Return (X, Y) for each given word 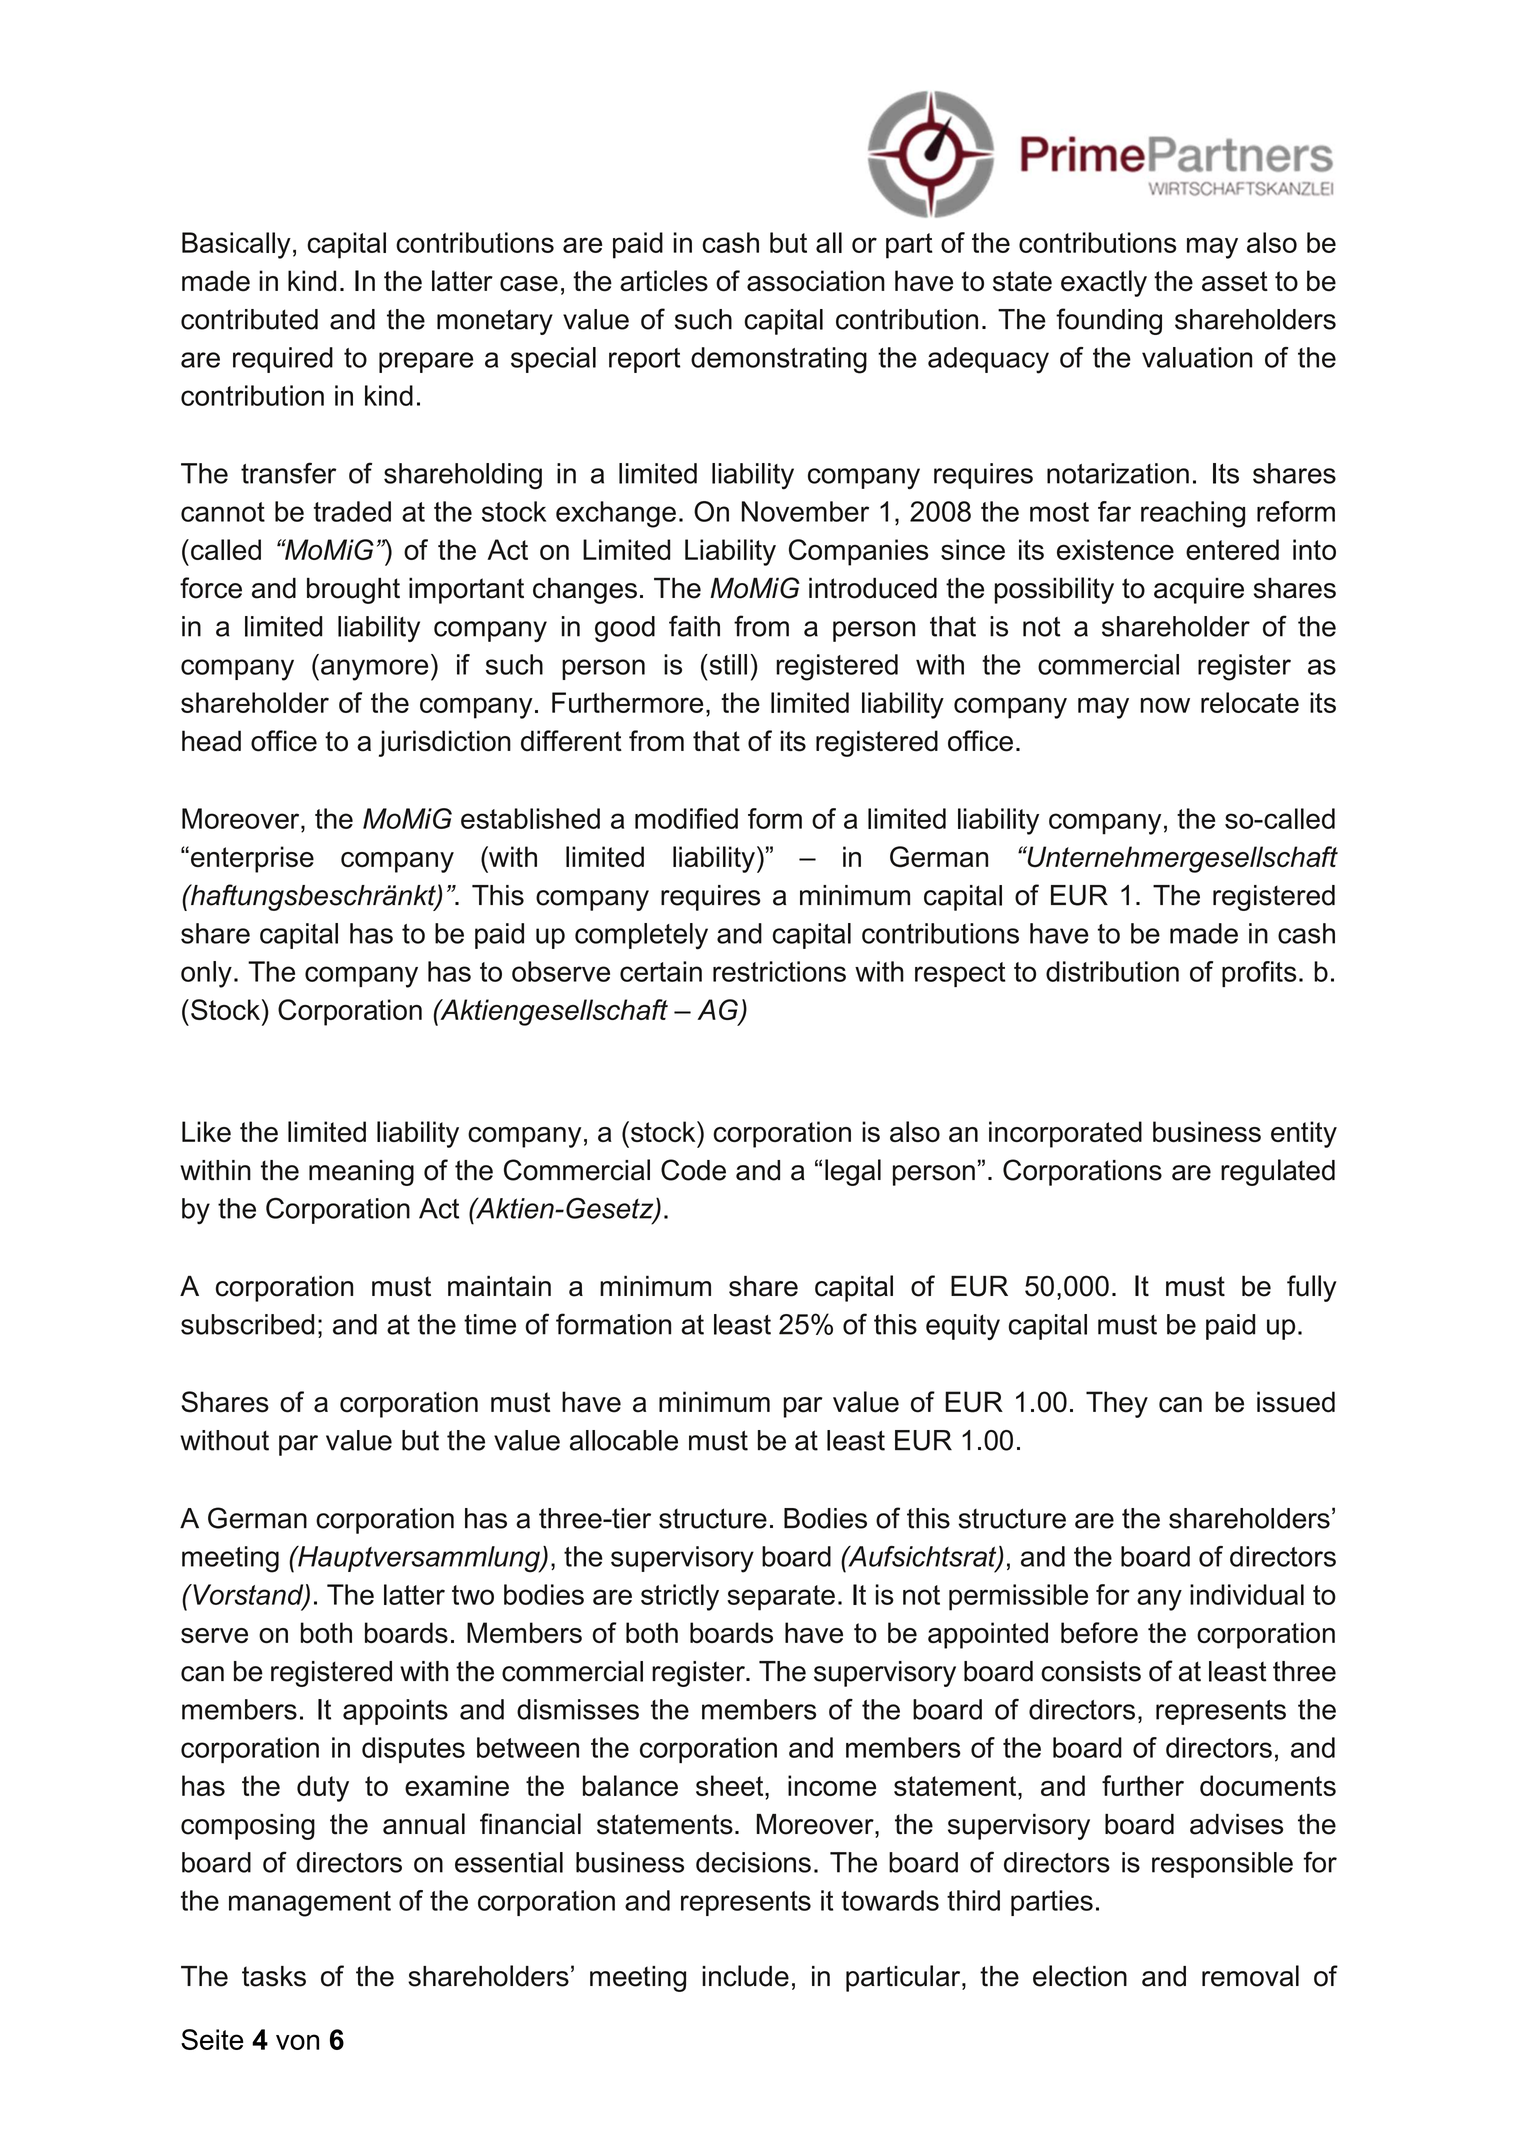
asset (1235, 281)
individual (1247, 1594)
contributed (249, 319)
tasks (274, 1976)
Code (693, 1170)
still (727, 664)
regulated (1278, 1172)
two (473, 1595)
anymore (374, 670)
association (816, 281)
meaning (361, 1173)
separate (781, 1598)
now (1165, 705)
